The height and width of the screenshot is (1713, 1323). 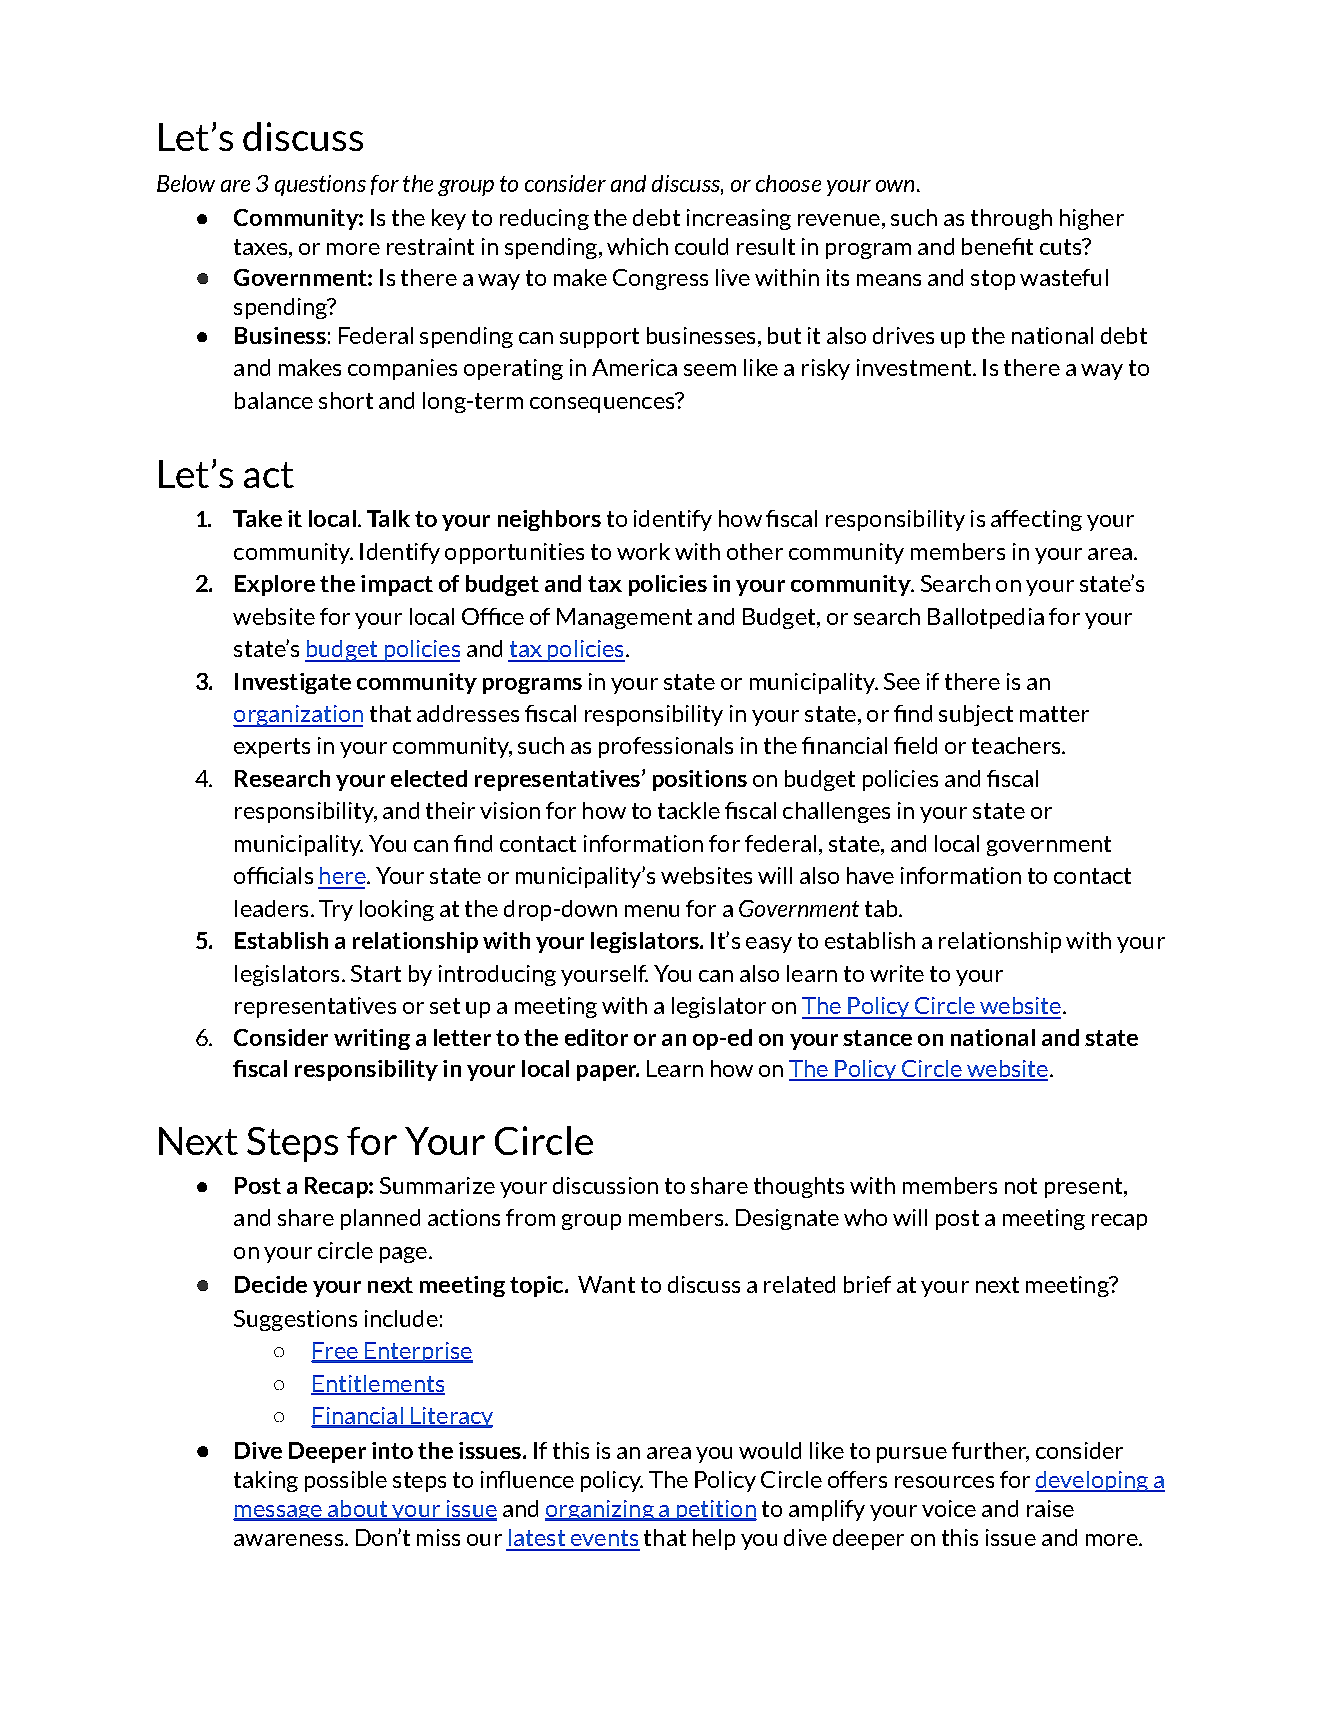 What do you see at coordinates (1011, 219) in the screenshot?
I see `through` at bounding box center [1011, 219].
